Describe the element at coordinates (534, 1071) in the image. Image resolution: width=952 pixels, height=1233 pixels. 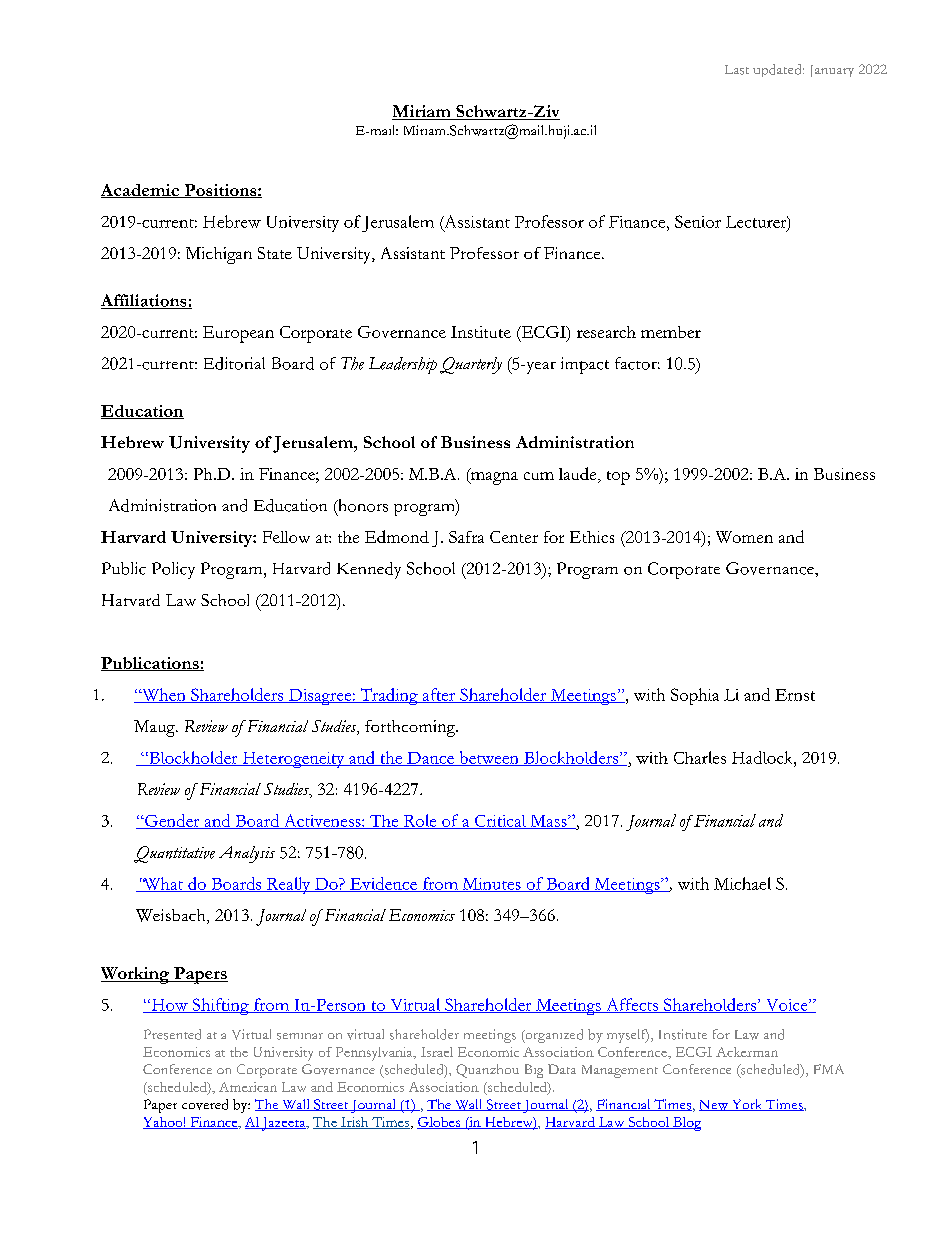
I see `Big` at that location.
